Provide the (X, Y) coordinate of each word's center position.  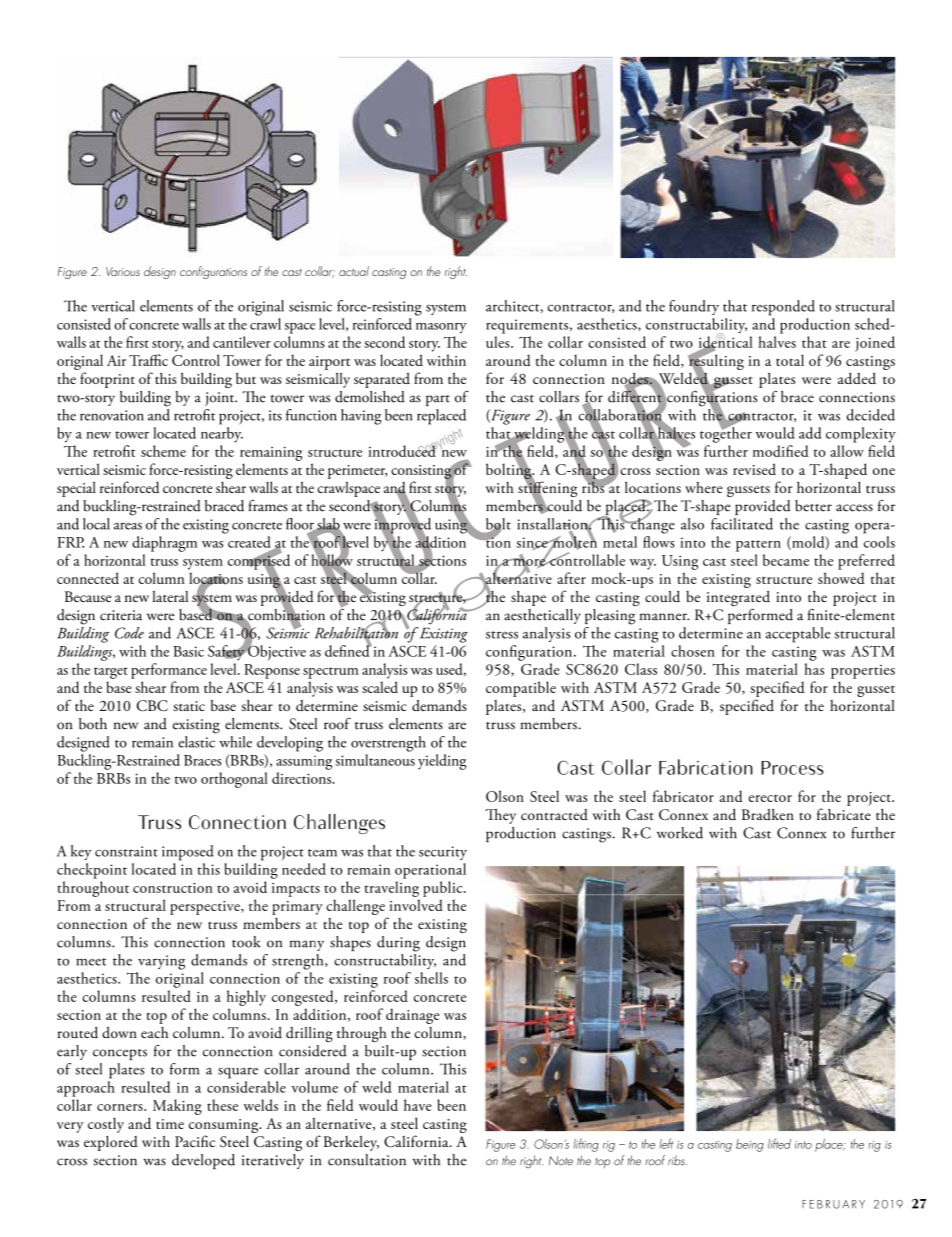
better (813, 506)
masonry (441, 328)
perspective (206, 908)
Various (123, 271)
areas (128, 526)
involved (416, 905)
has (814, 669)
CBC (152, 705)
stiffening (547, 489)
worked (680, 833)
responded (783, 308)
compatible (521, 689)
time (170, 1124)
